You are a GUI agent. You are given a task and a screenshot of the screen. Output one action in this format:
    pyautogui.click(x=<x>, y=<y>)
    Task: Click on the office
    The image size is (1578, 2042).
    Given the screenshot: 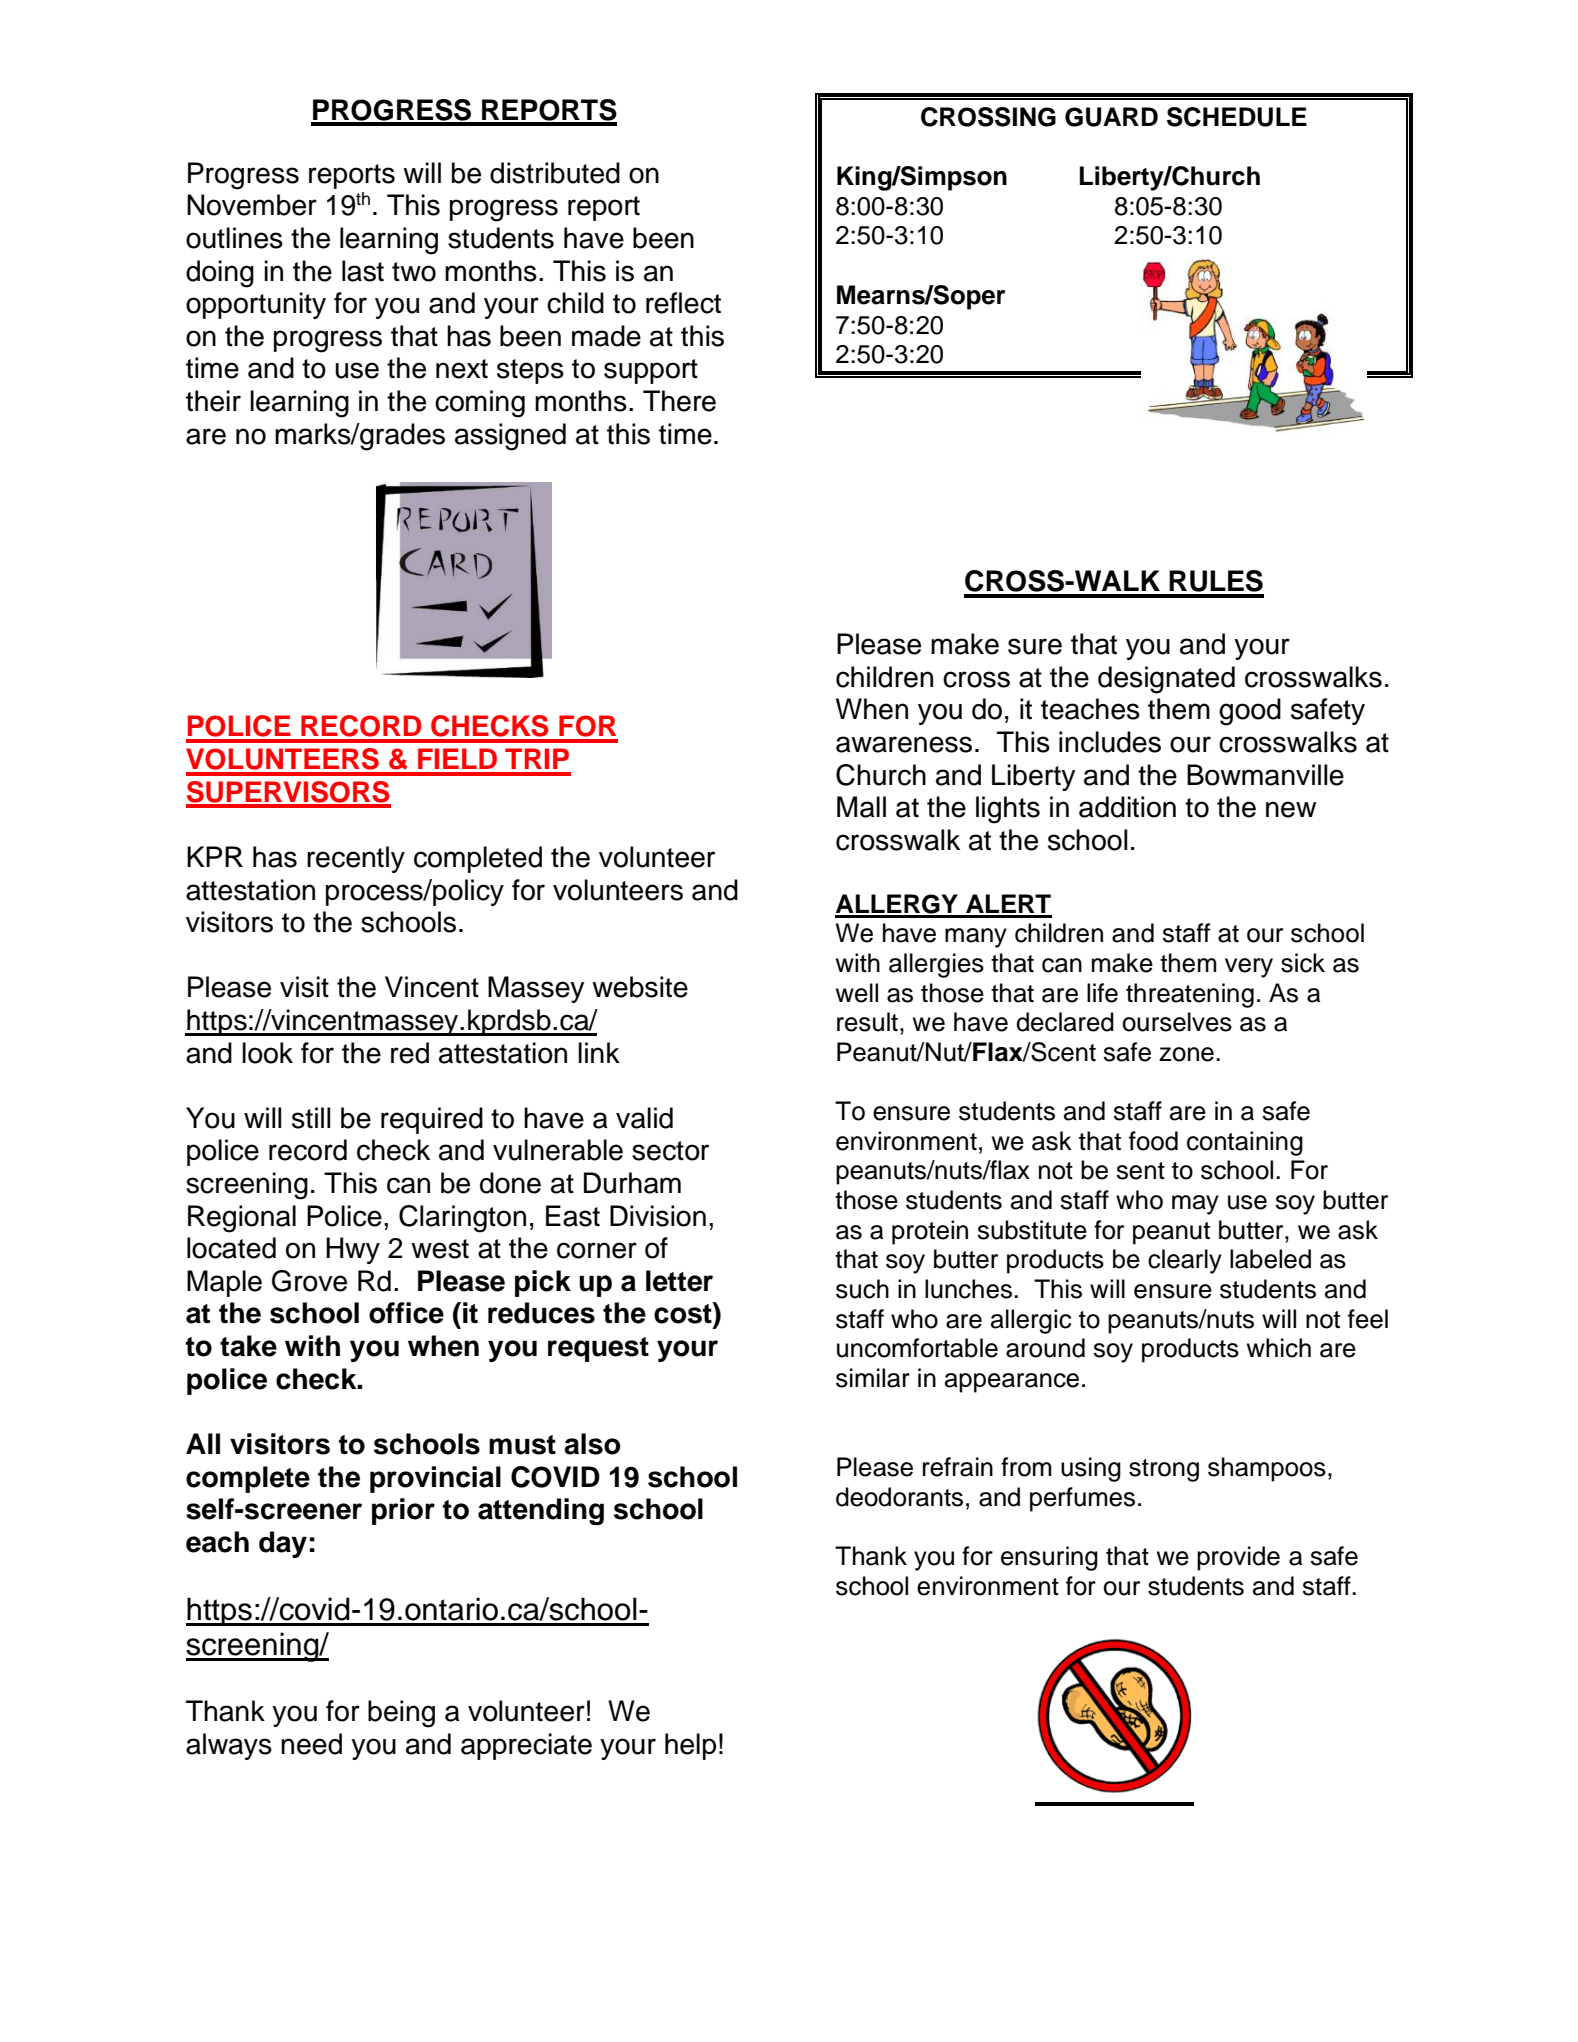 What is the action you would take?
    pyautogui.click(x=406, y=1313)
